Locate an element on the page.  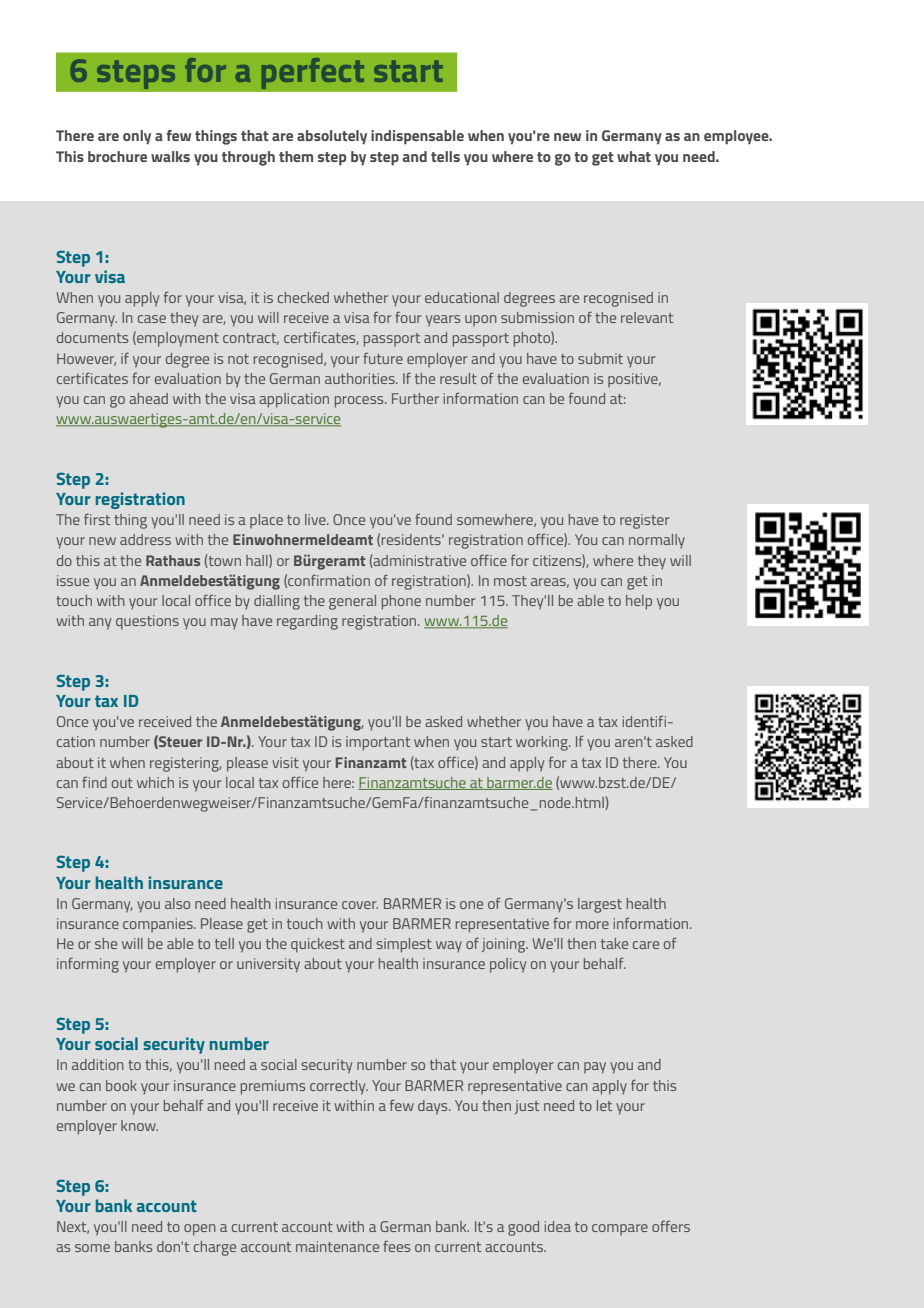
fees is located at coordinates (396, 1246).
